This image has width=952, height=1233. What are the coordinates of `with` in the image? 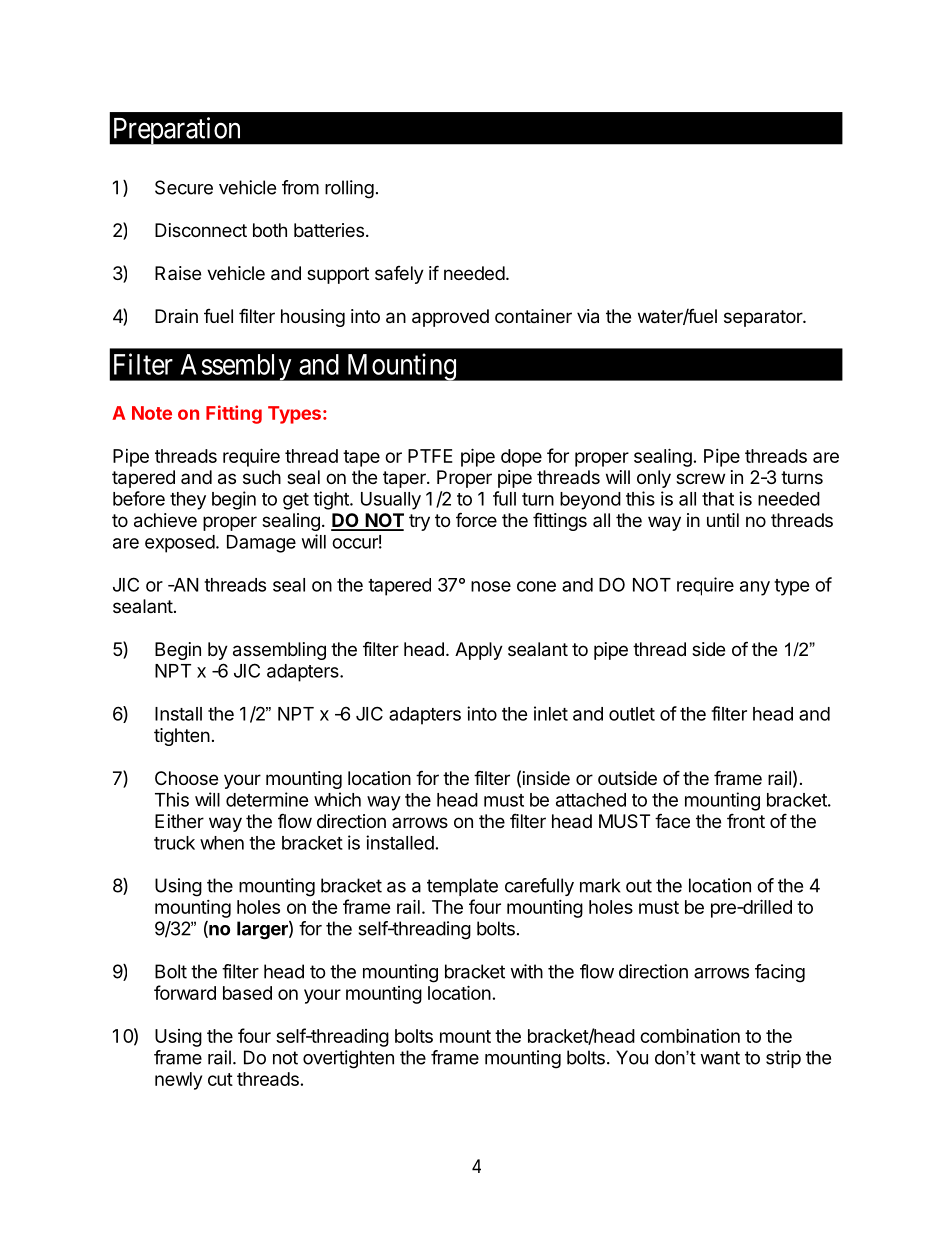 It's located at (526, 971).
